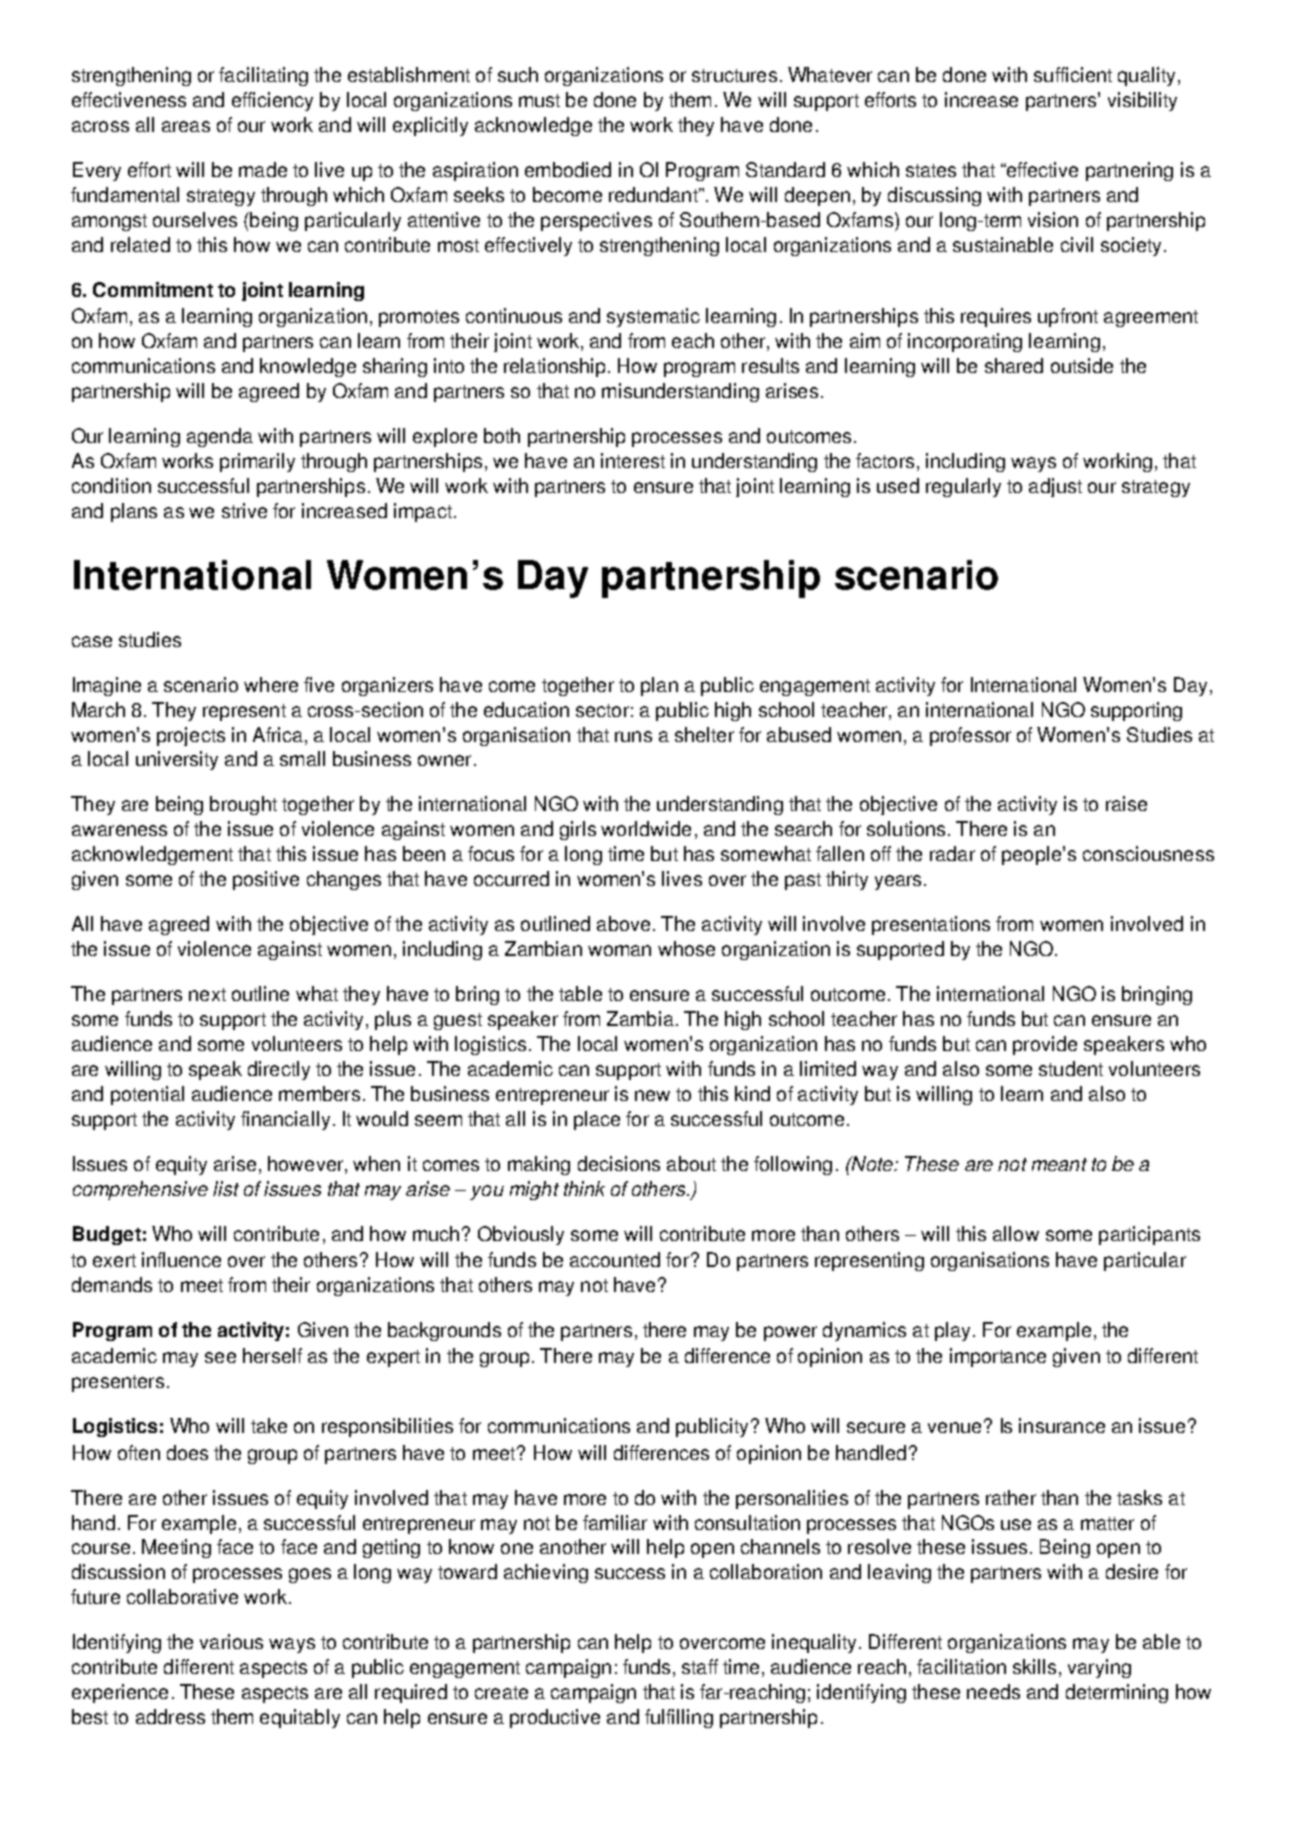 This screenshot has height=1826, width=1290. What do you see at coordinates (181, 1259) in the screenshot?
I see `influence` at bounding box center [181, 1259].
